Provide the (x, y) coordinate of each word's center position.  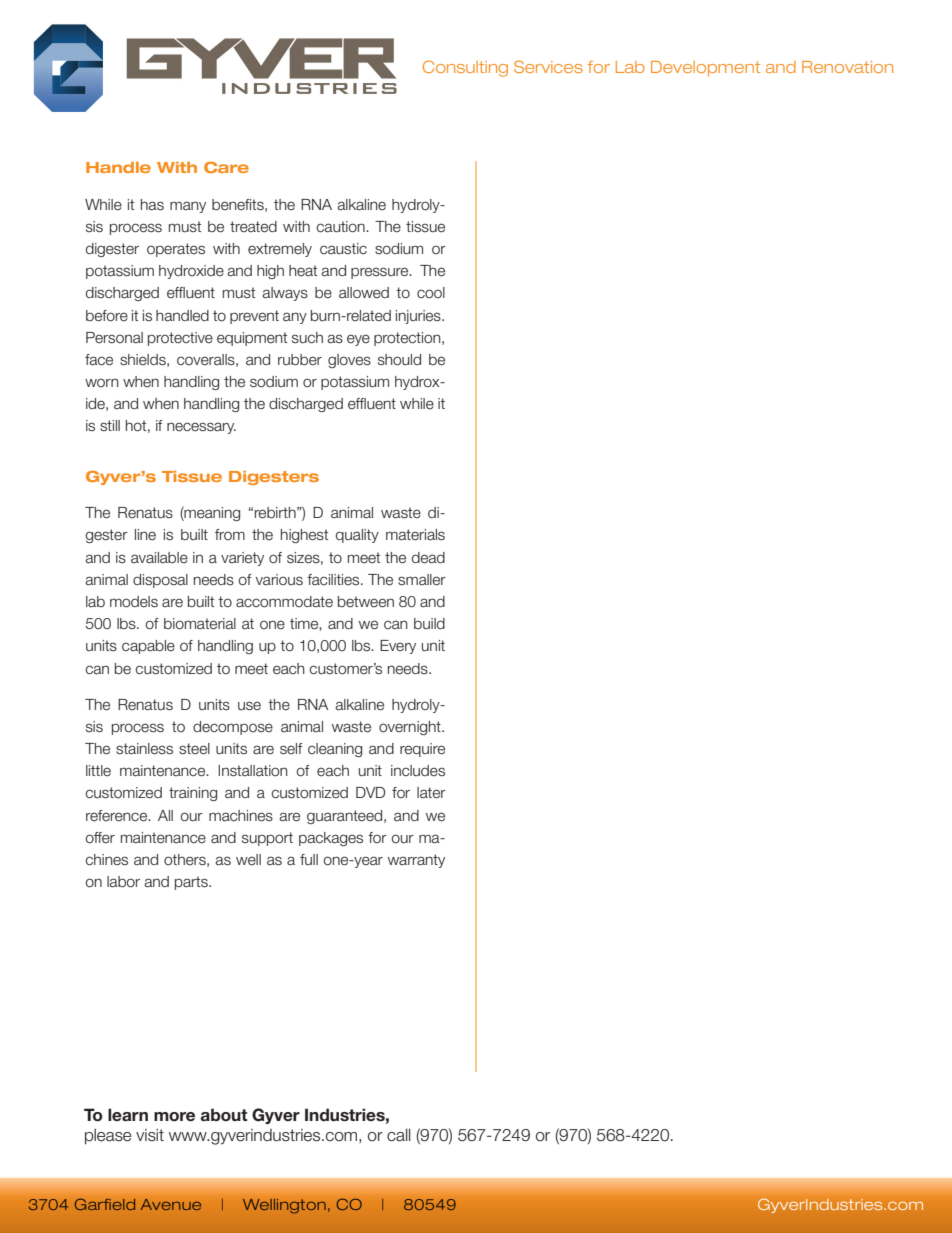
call (399, 1135)
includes (418, 771)
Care (226, 167)
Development (705, 68)
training (193, 794)
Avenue (171, 1204)
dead (428, 558)
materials (415, 535)
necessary (201, 428)
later (431, 793)
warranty (416, 861)
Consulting (465, 68)
